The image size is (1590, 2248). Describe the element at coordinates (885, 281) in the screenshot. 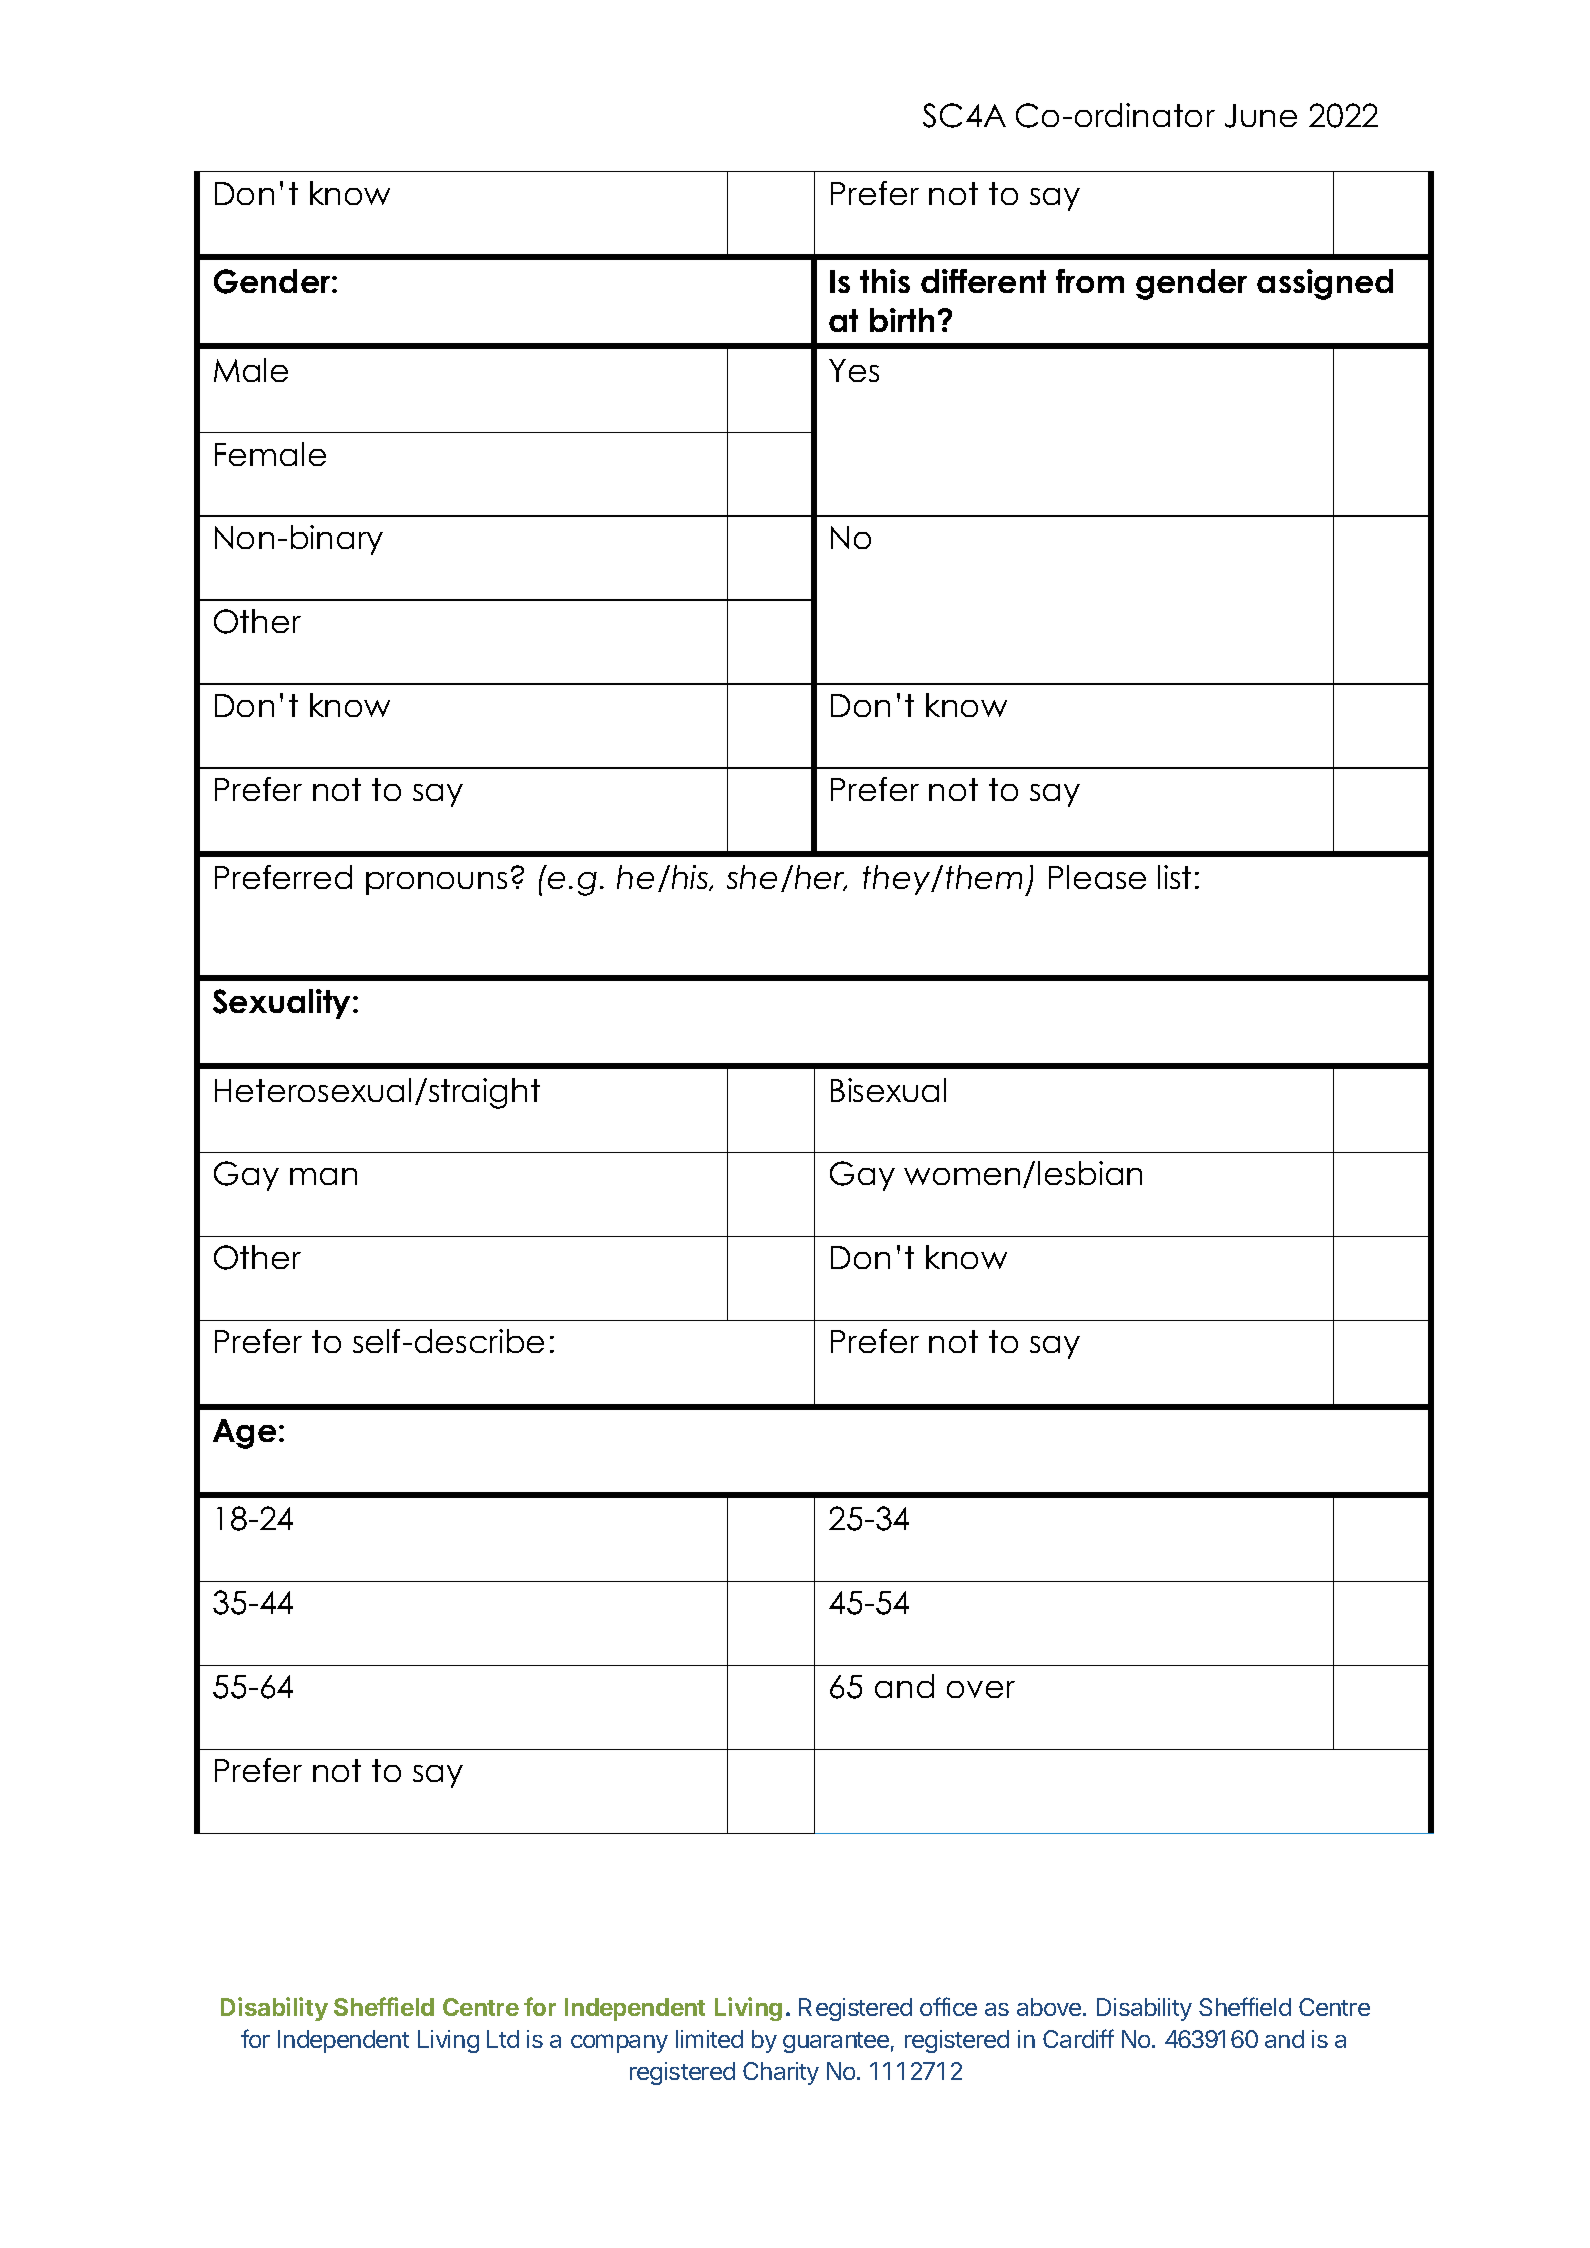

I see `this` at that location.
